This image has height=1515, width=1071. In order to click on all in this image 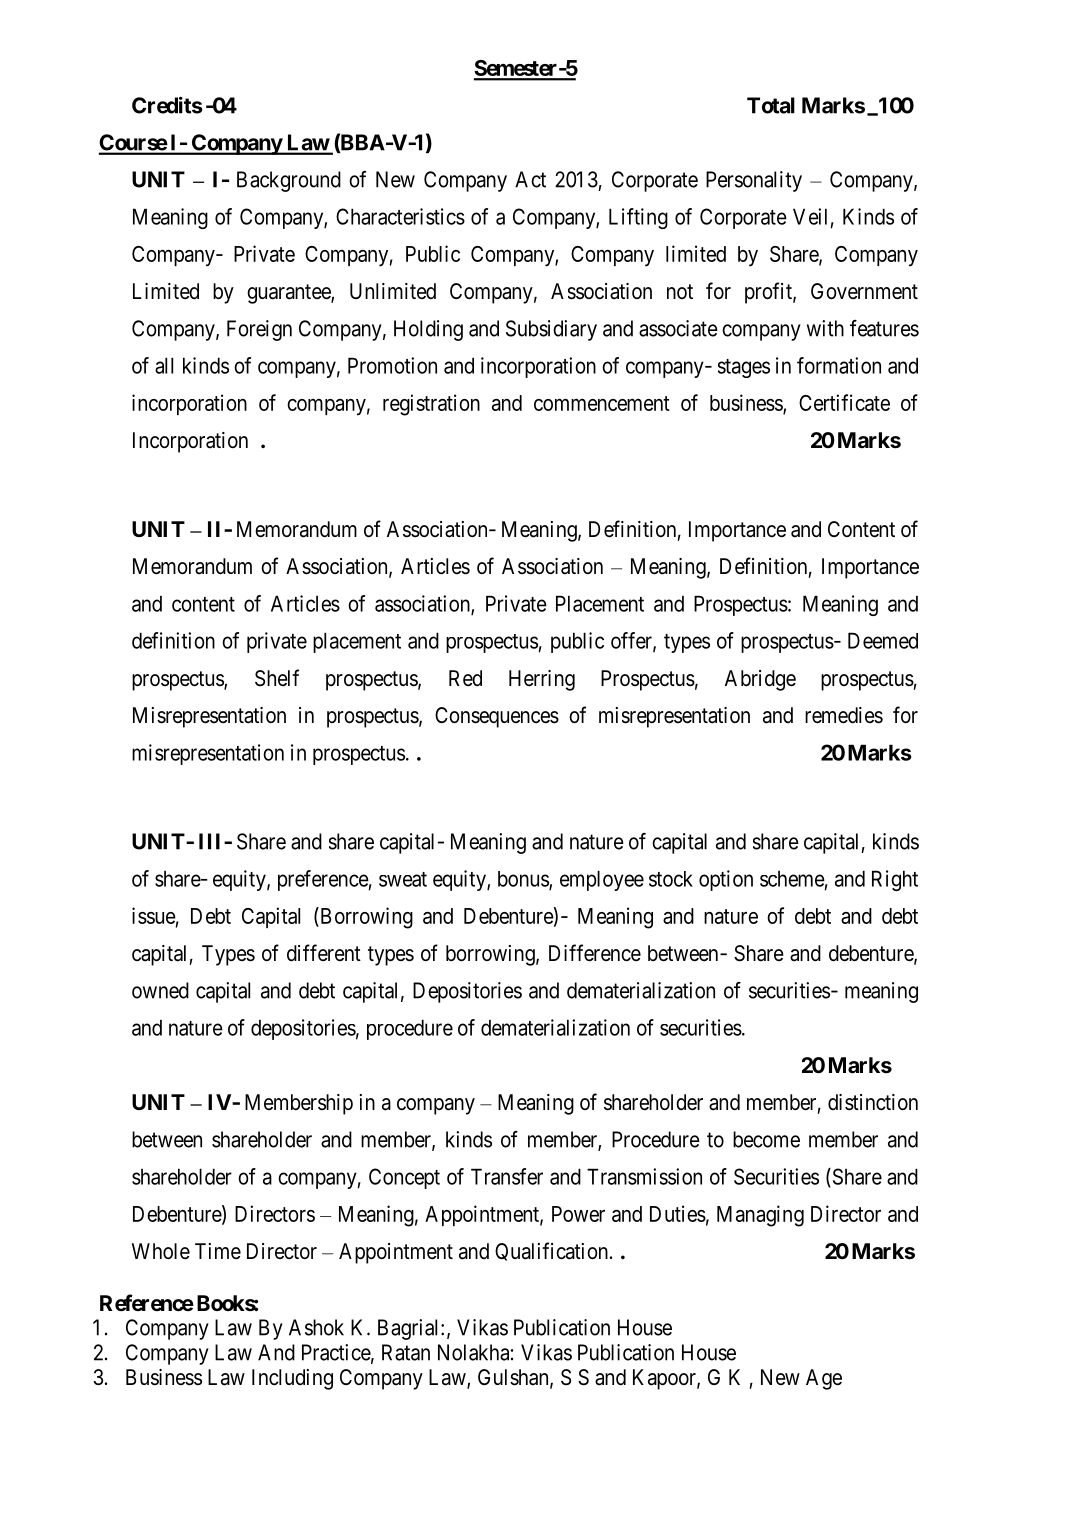, I will do `click(164, 365)`.
